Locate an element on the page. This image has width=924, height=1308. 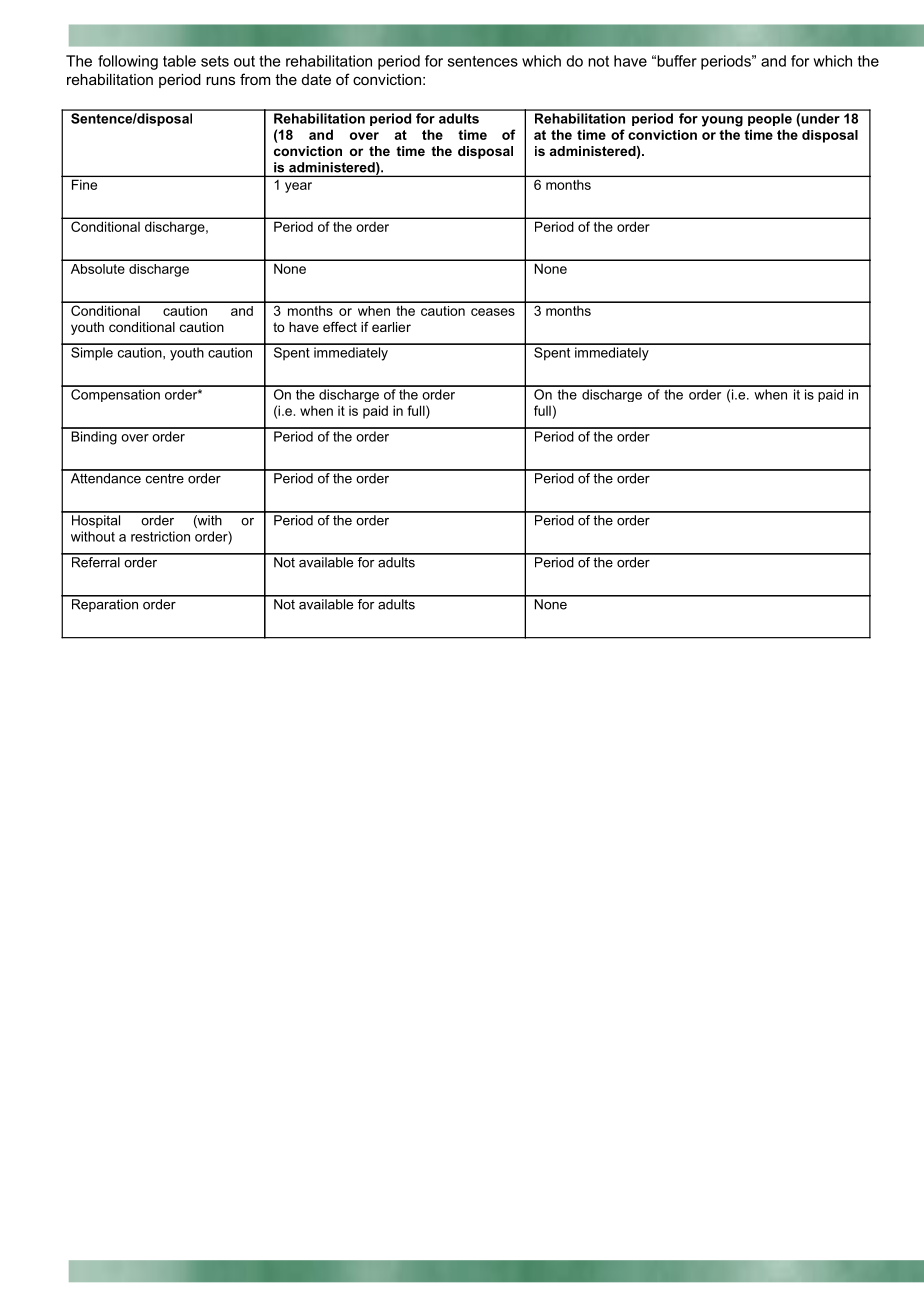
Reparation is located at coordinates (104, 604).
